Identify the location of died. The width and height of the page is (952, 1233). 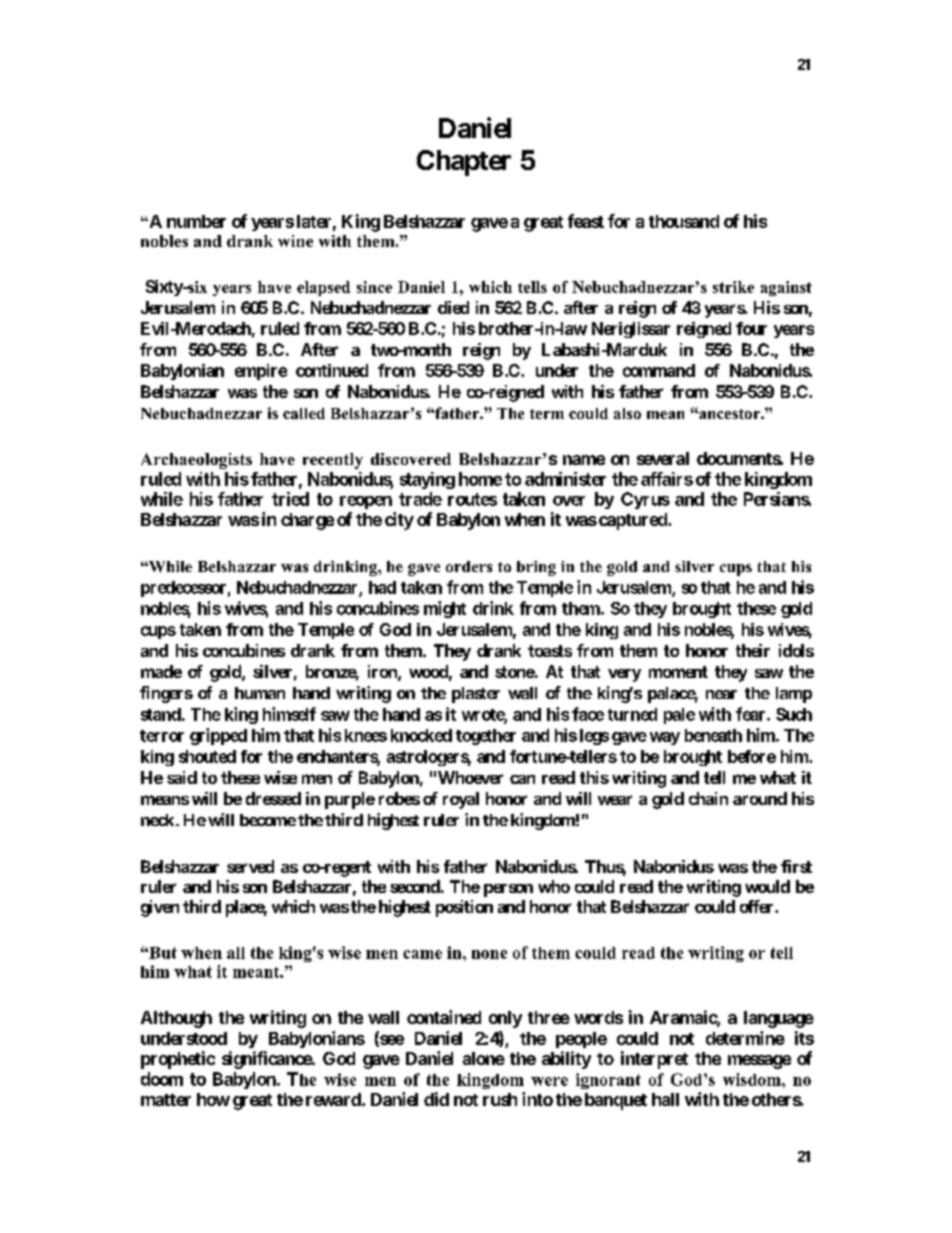
(453, 307).
